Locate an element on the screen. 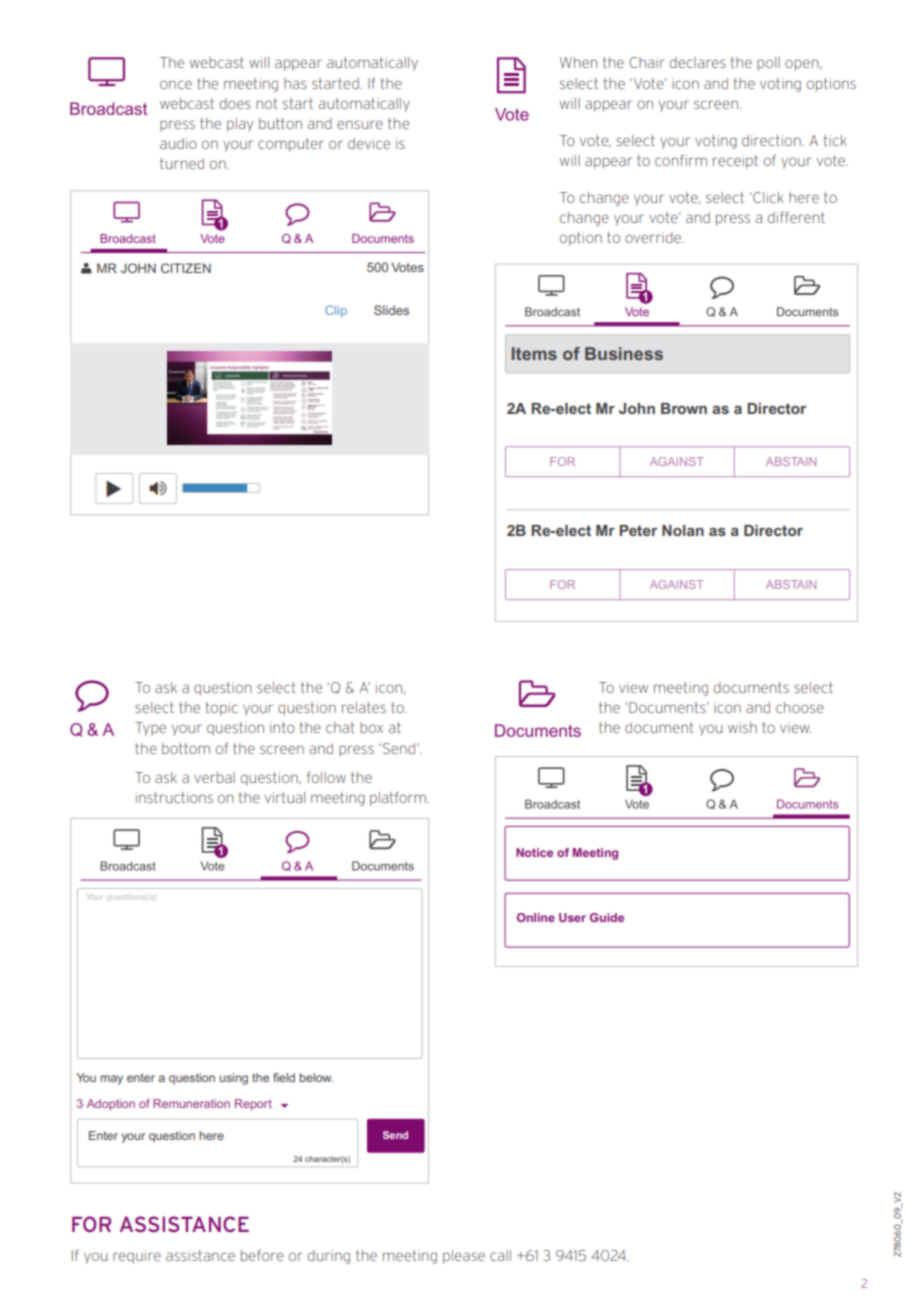  poll is located at coordinates (768, 64).
